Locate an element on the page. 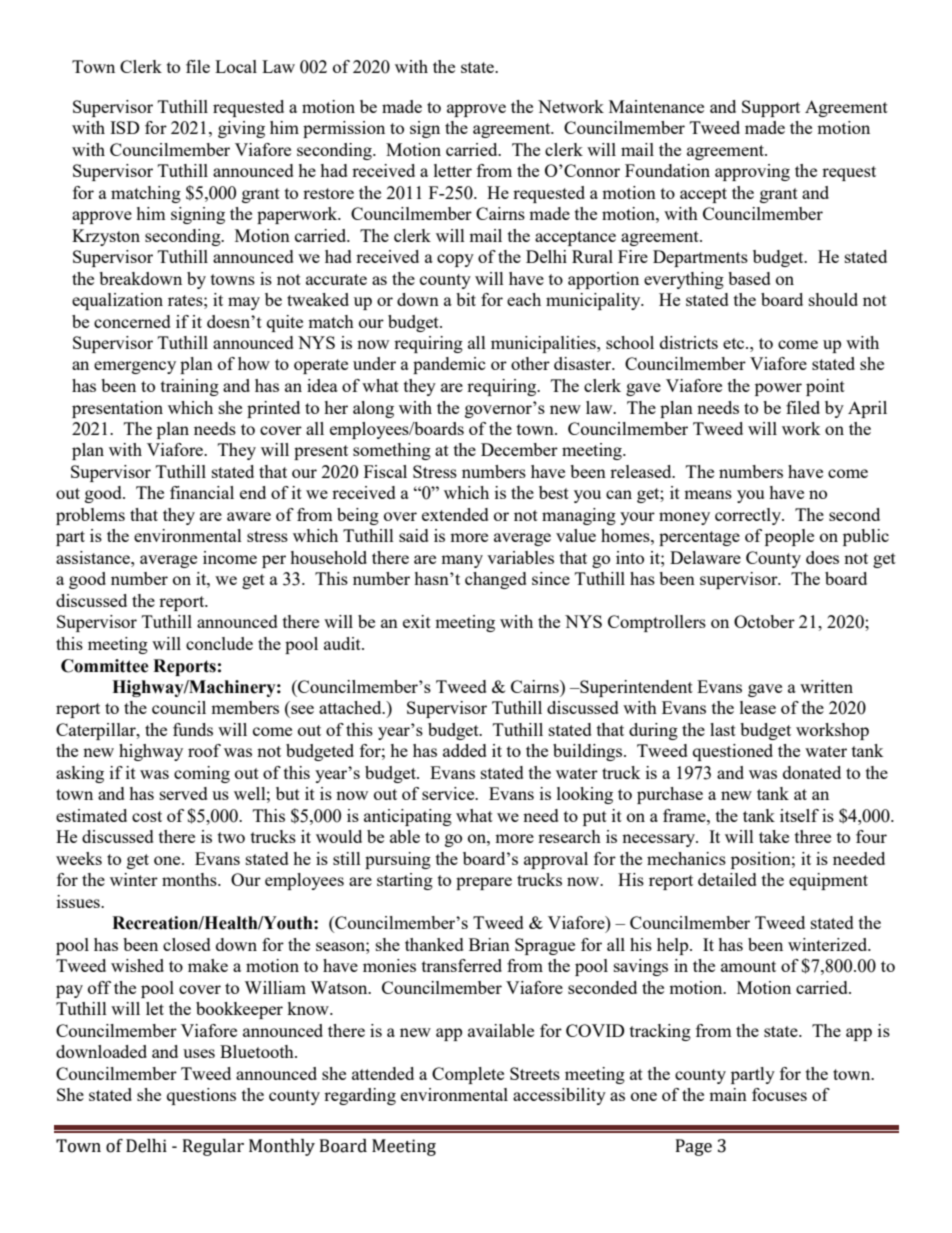 The image size is (952, 1233). Local is located at coordinates (236, 66).
